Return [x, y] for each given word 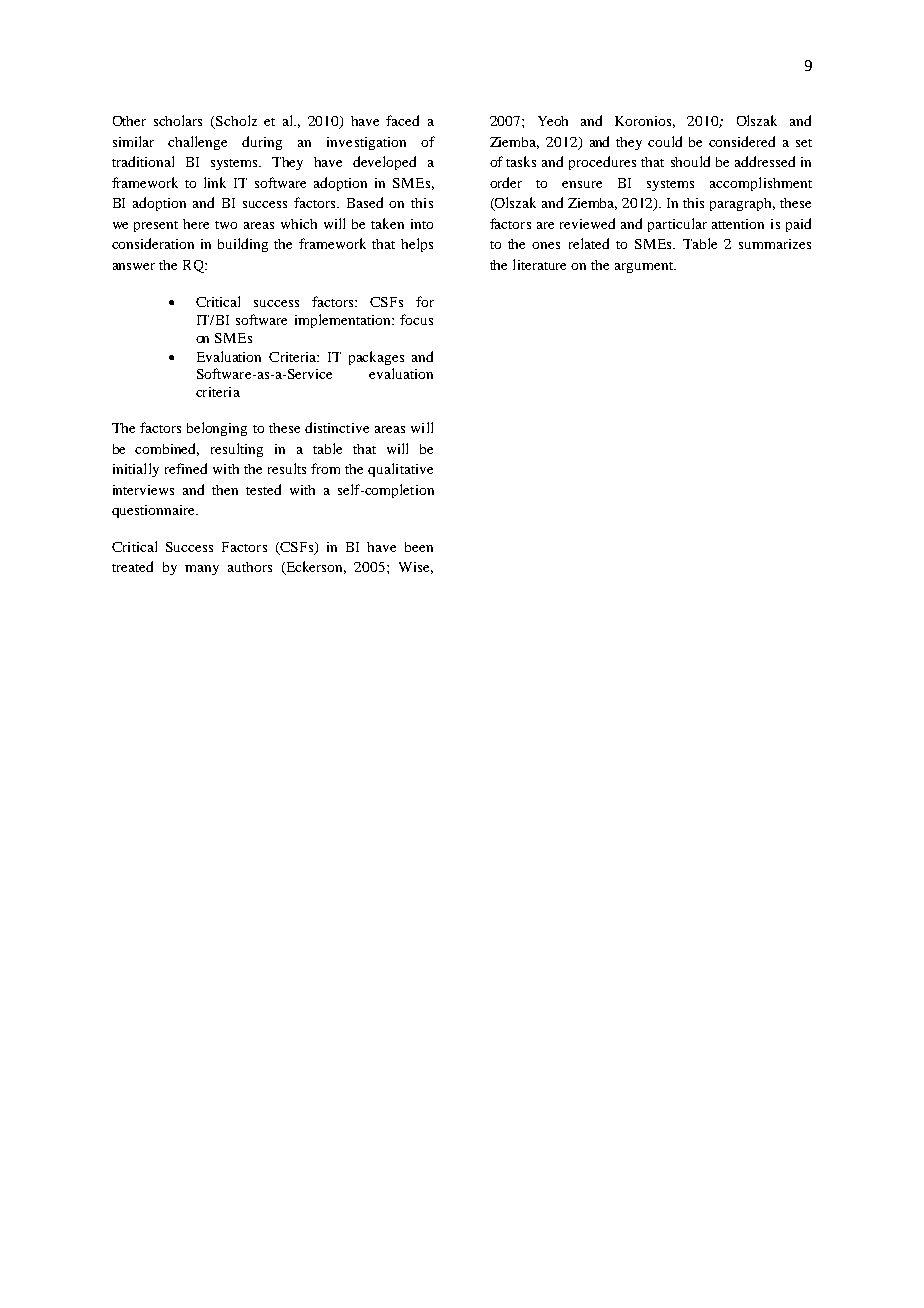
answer [134, 266]
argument [645, 267]
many [202, 570]
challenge [197, 143]
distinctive [337, 427]
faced [402, 120]
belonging [217, 429]
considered [742, 141]
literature [539, 264]
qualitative [400, 470]
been [419, 547]
